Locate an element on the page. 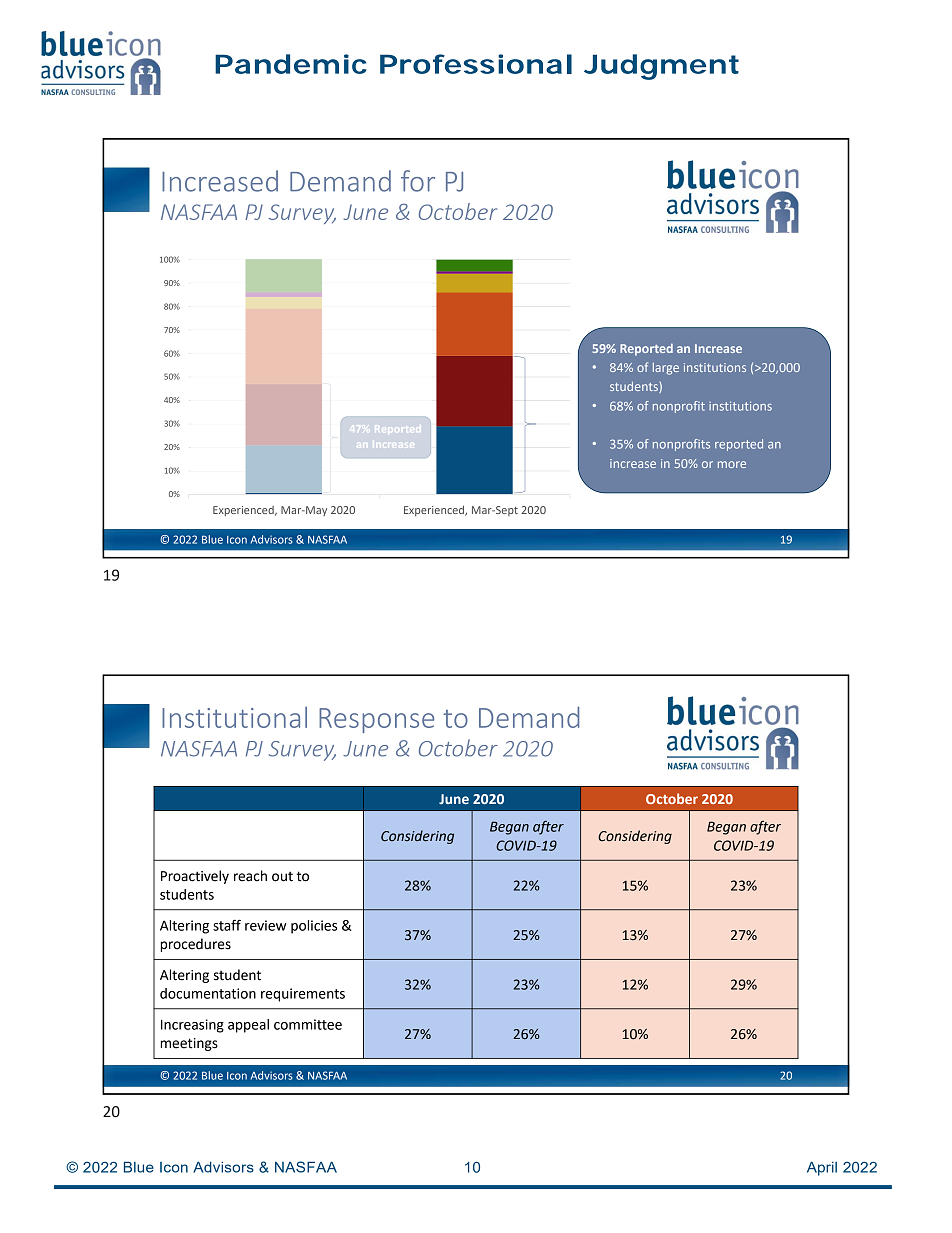 The width and height of the document is (952, 1233). reach is located at coordinates (250, 876).
